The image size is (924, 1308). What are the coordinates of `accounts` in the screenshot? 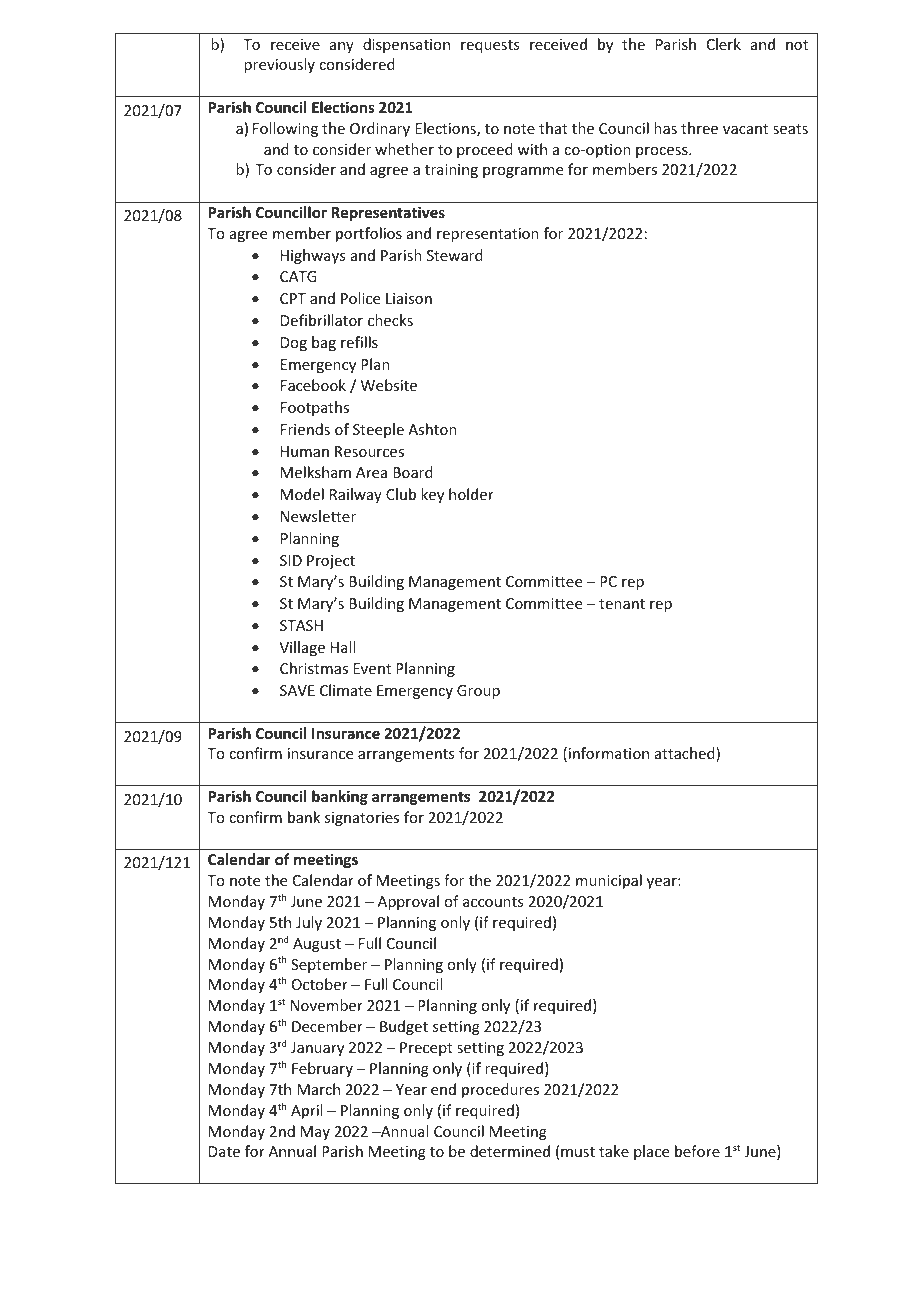 It's located at (493, 902).
